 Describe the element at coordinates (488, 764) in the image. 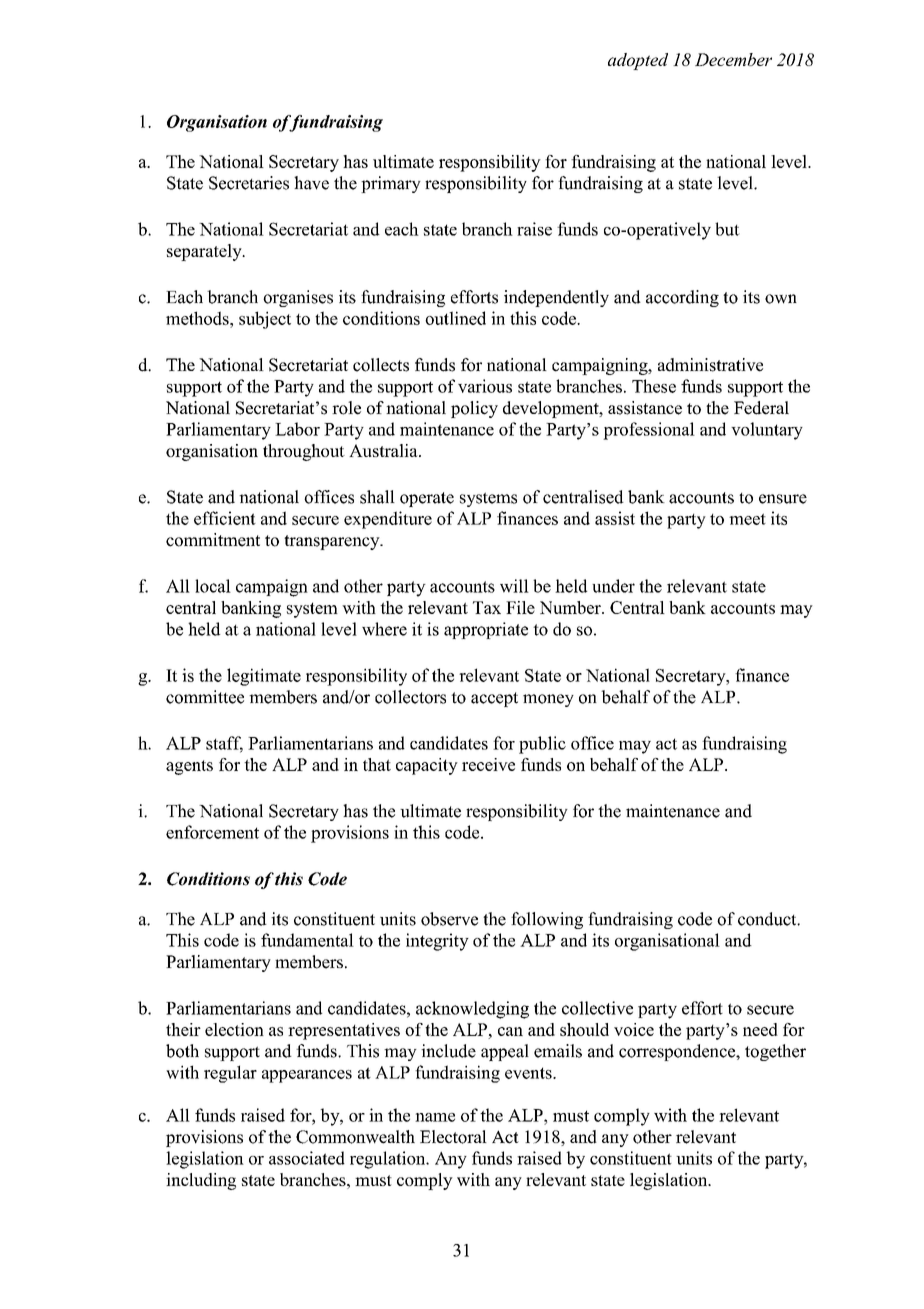

I see `receive` at that location.
